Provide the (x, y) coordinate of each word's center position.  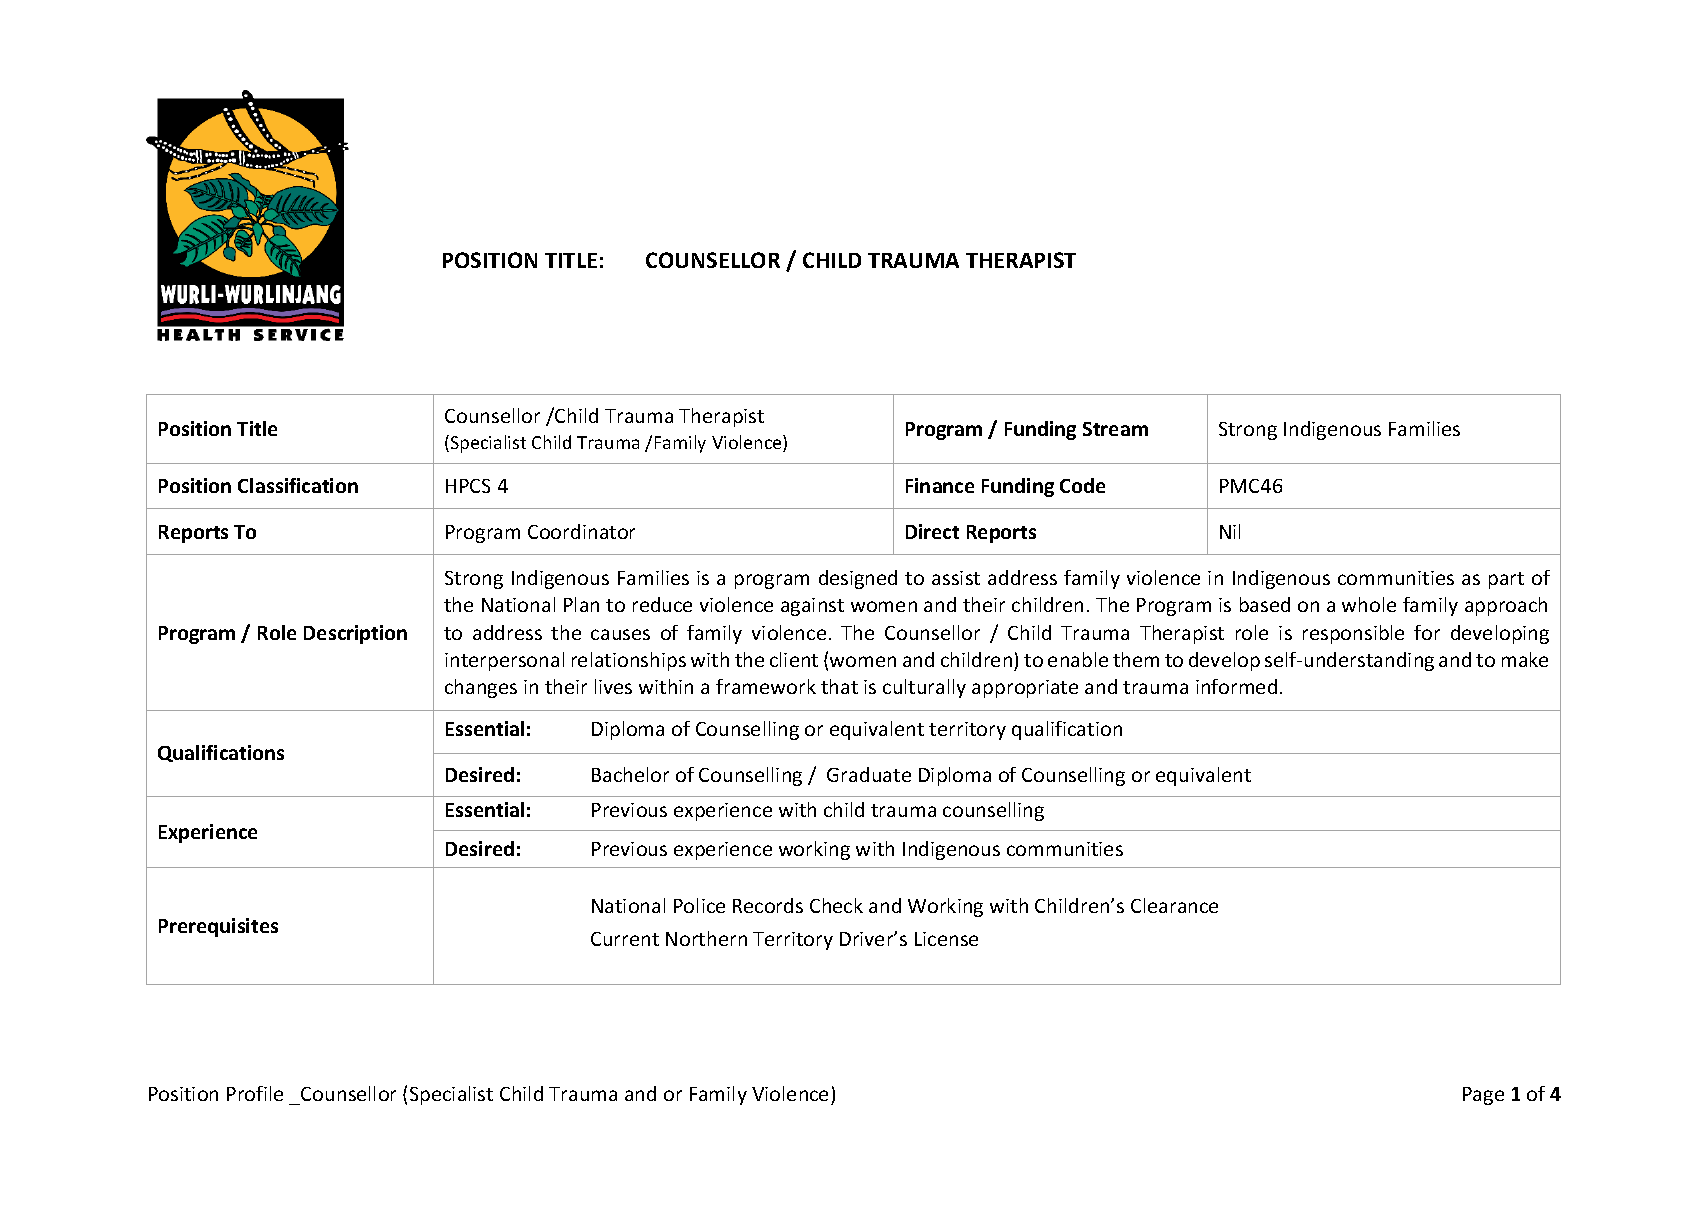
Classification (298, 485)
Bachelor (630, 774)
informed (1236, 686)
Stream (1115, 429)
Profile (255, 1093)
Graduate (869, 774)
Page (1483, 1096)
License (946, 939)
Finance (940, 485)
